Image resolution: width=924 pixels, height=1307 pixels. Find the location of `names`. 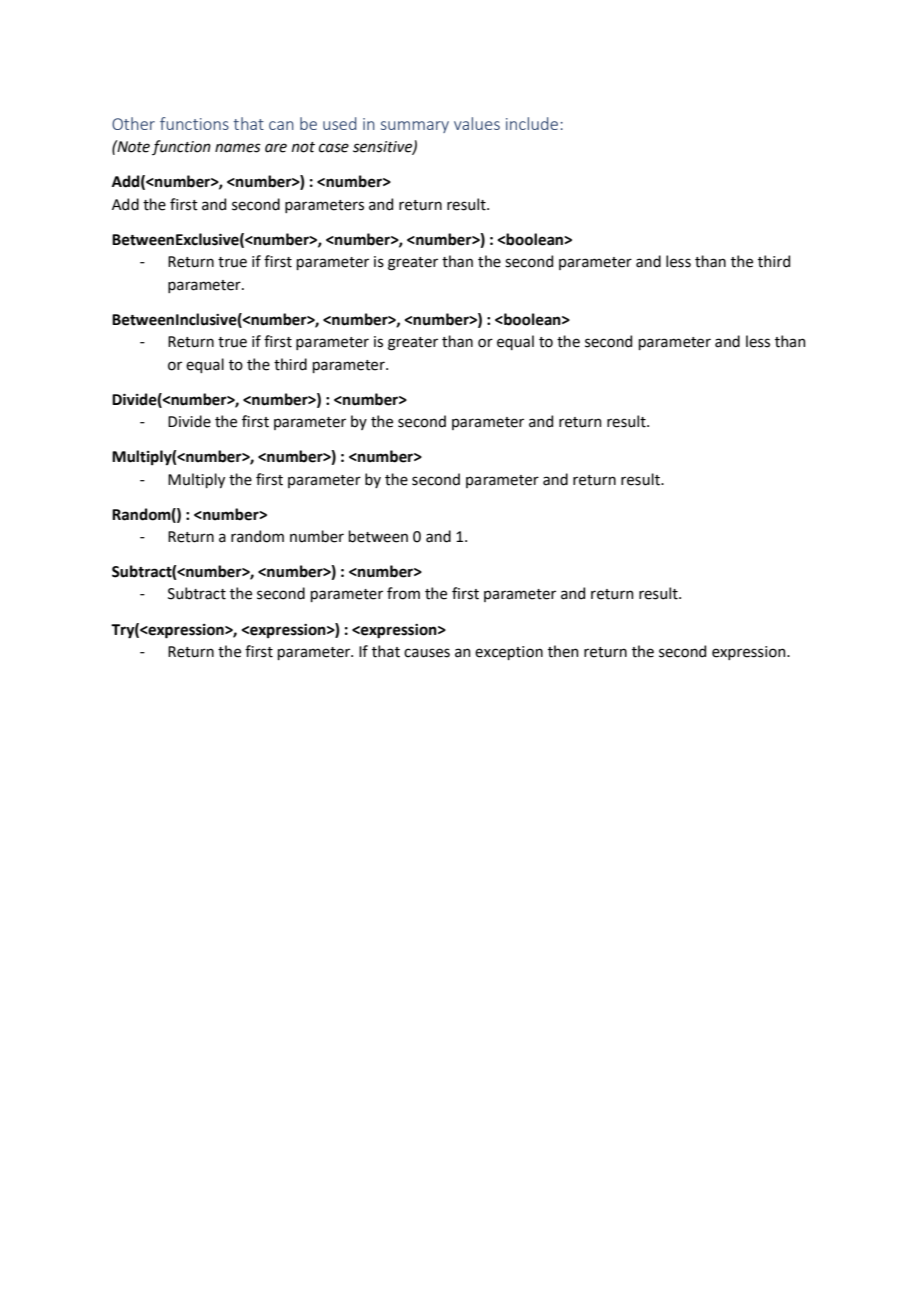

names is located at coordinates (238, 148).
